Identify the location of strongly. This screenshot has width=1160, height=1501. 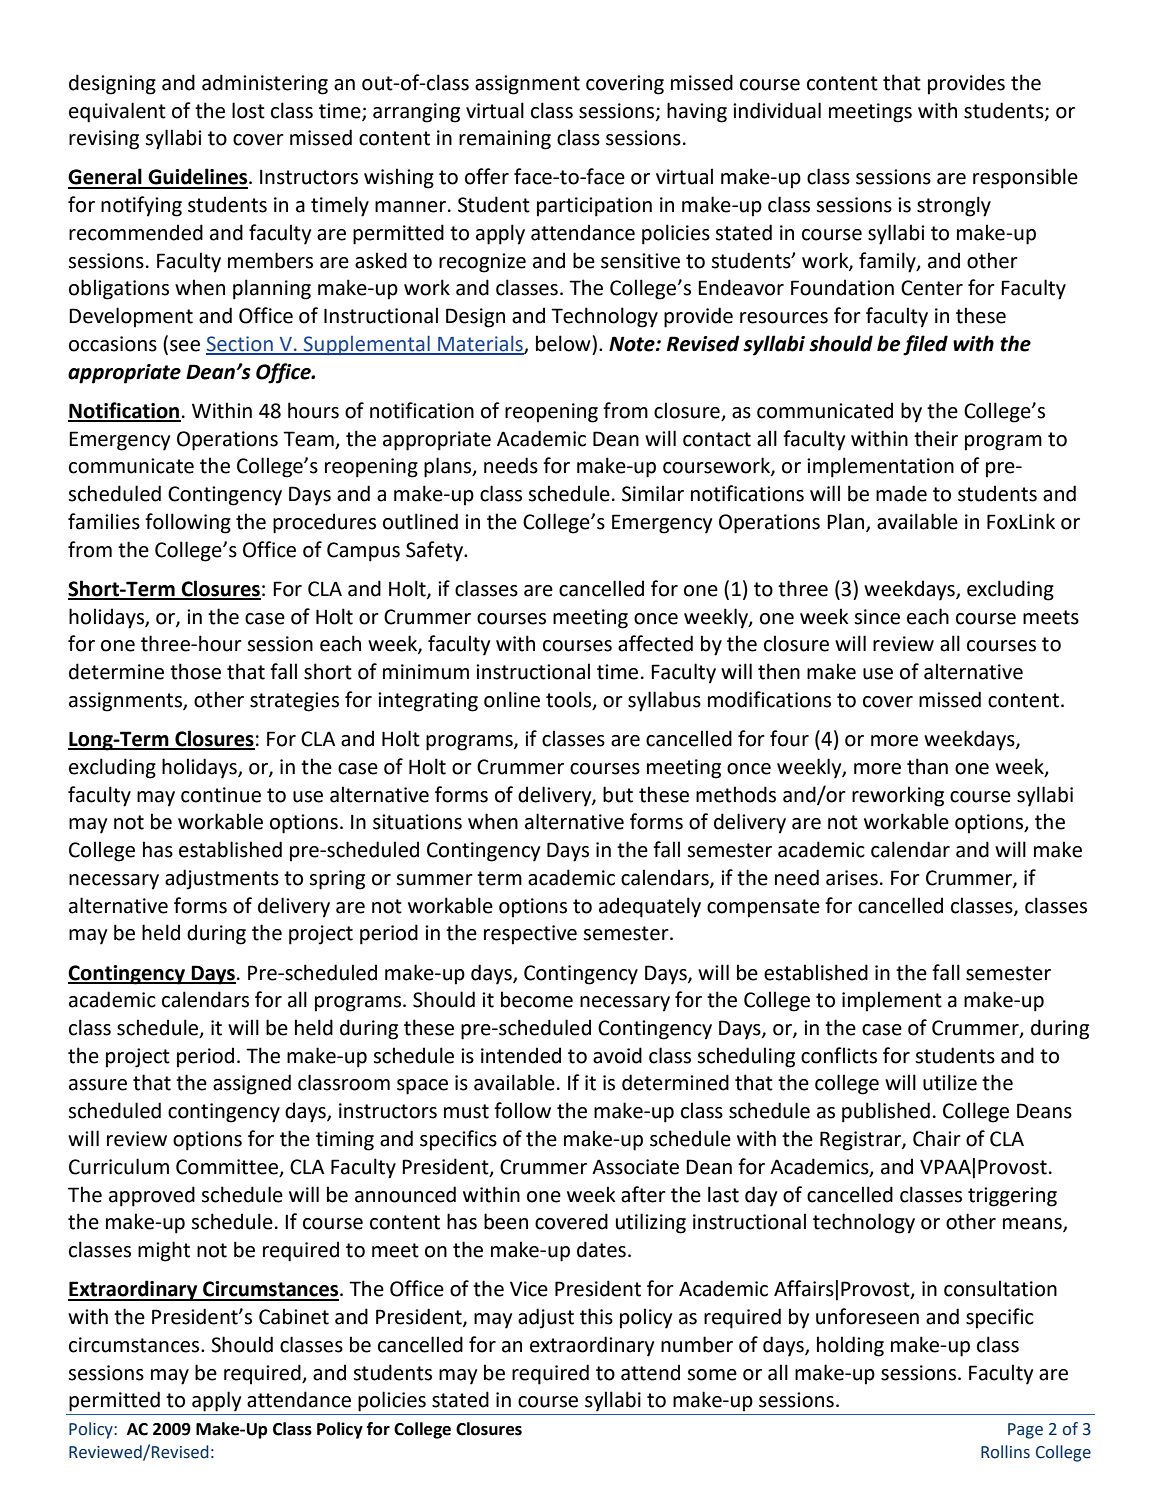
(954, 206).
